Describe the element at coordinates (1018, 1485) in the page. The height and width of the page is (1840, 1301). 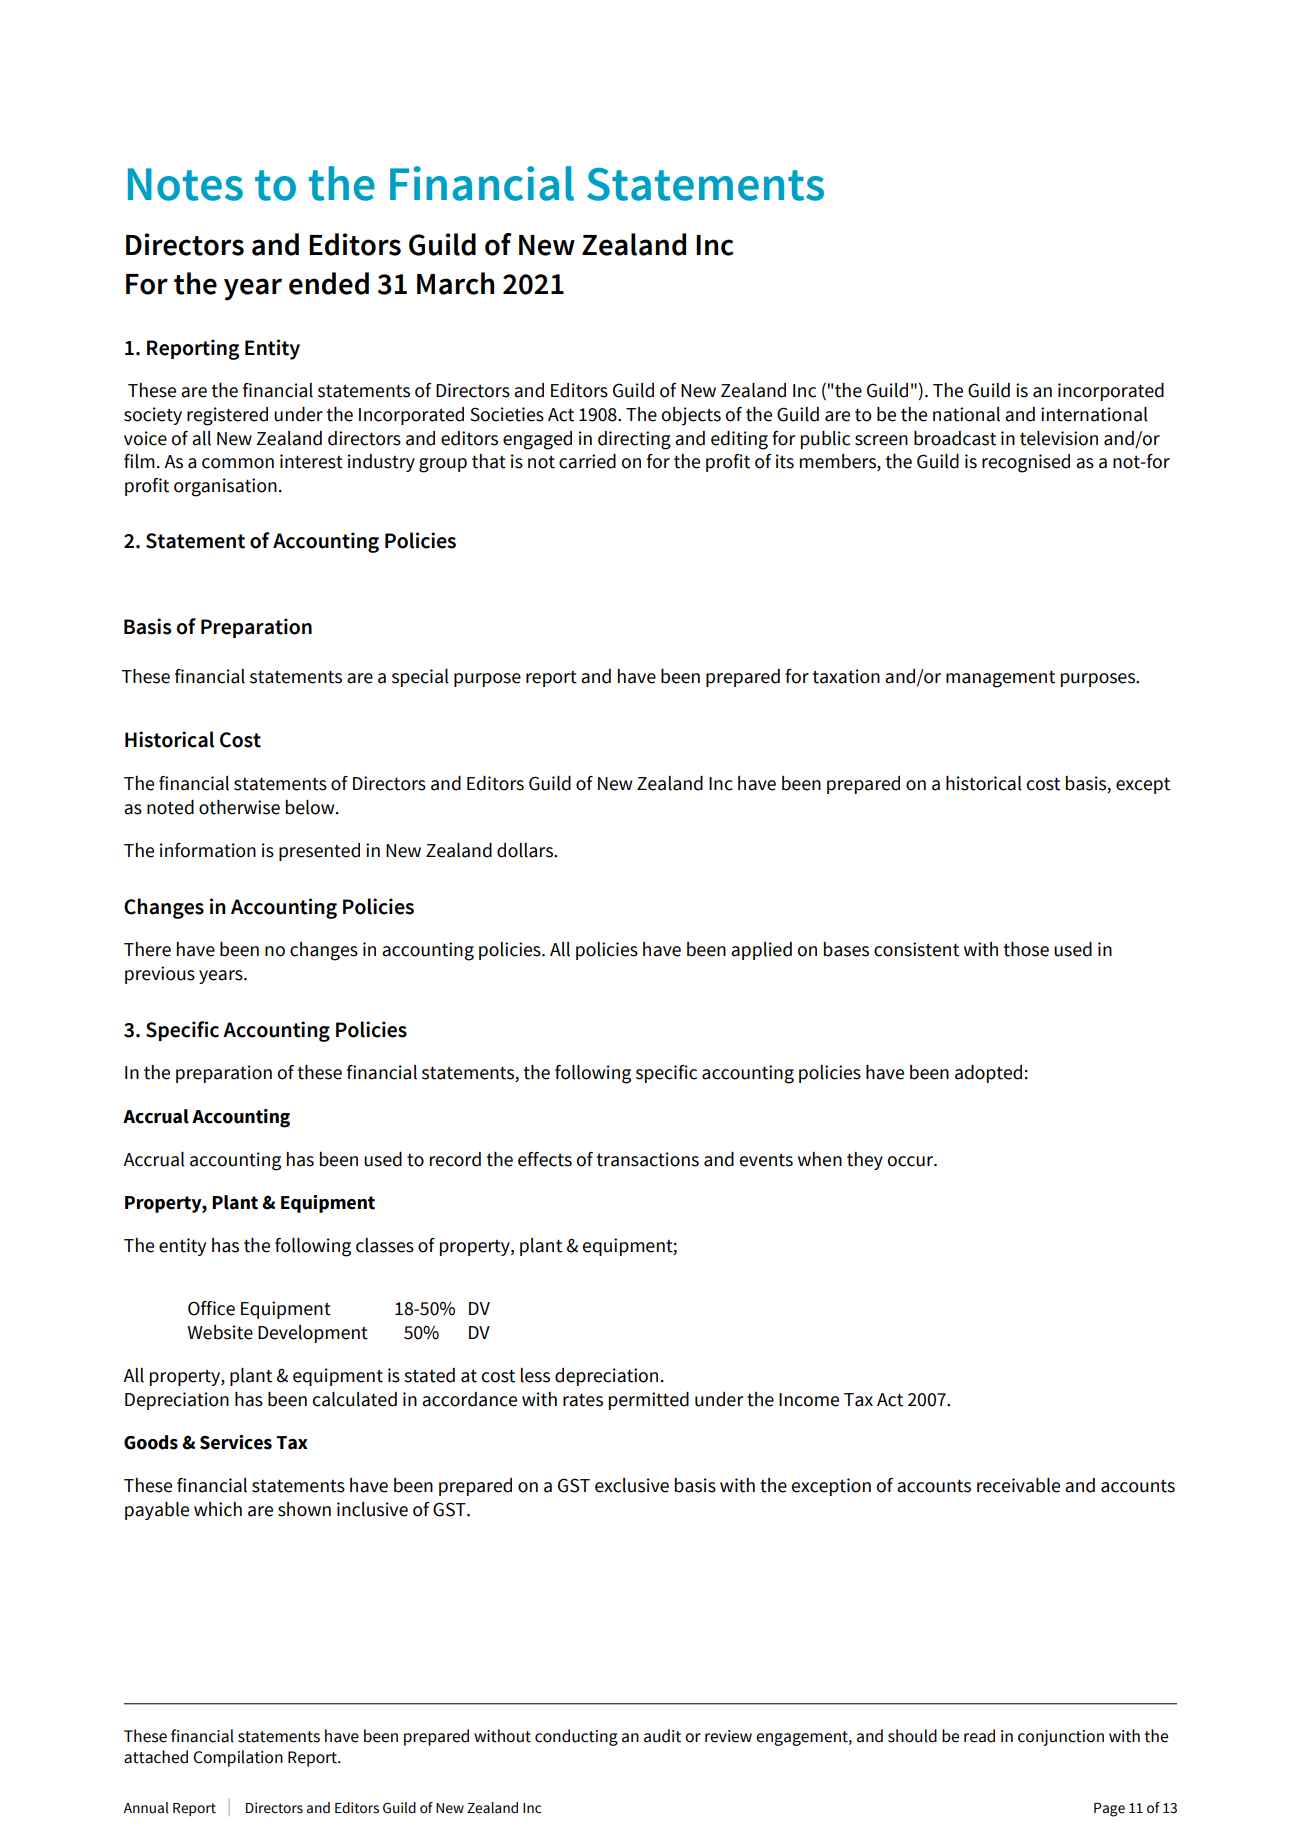
I see `receivable` at that location.
